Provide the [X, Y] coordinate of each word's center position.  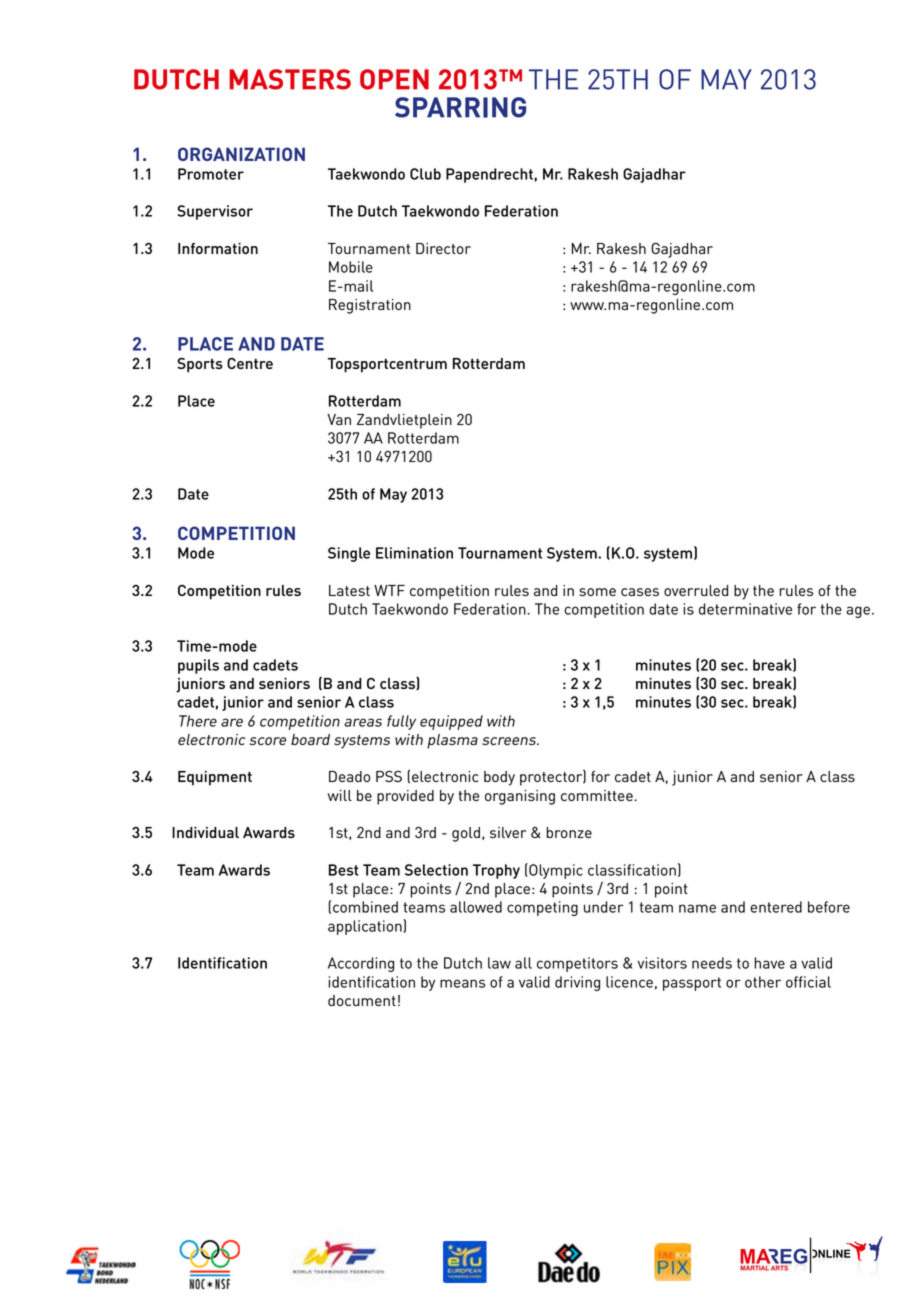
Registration [370, 306]
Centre [250, 363]
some [597, 592]
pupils [198, 666]
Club [425, 174]
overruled [696, 590]
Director [443, 248]
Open [394, 79]
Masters [290, 79]
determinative [745, 609]
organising [520, 797]
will [340, 795]
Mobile [351, 267]
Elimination [414, 553]
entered [776, 907]
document [362, 1000]
